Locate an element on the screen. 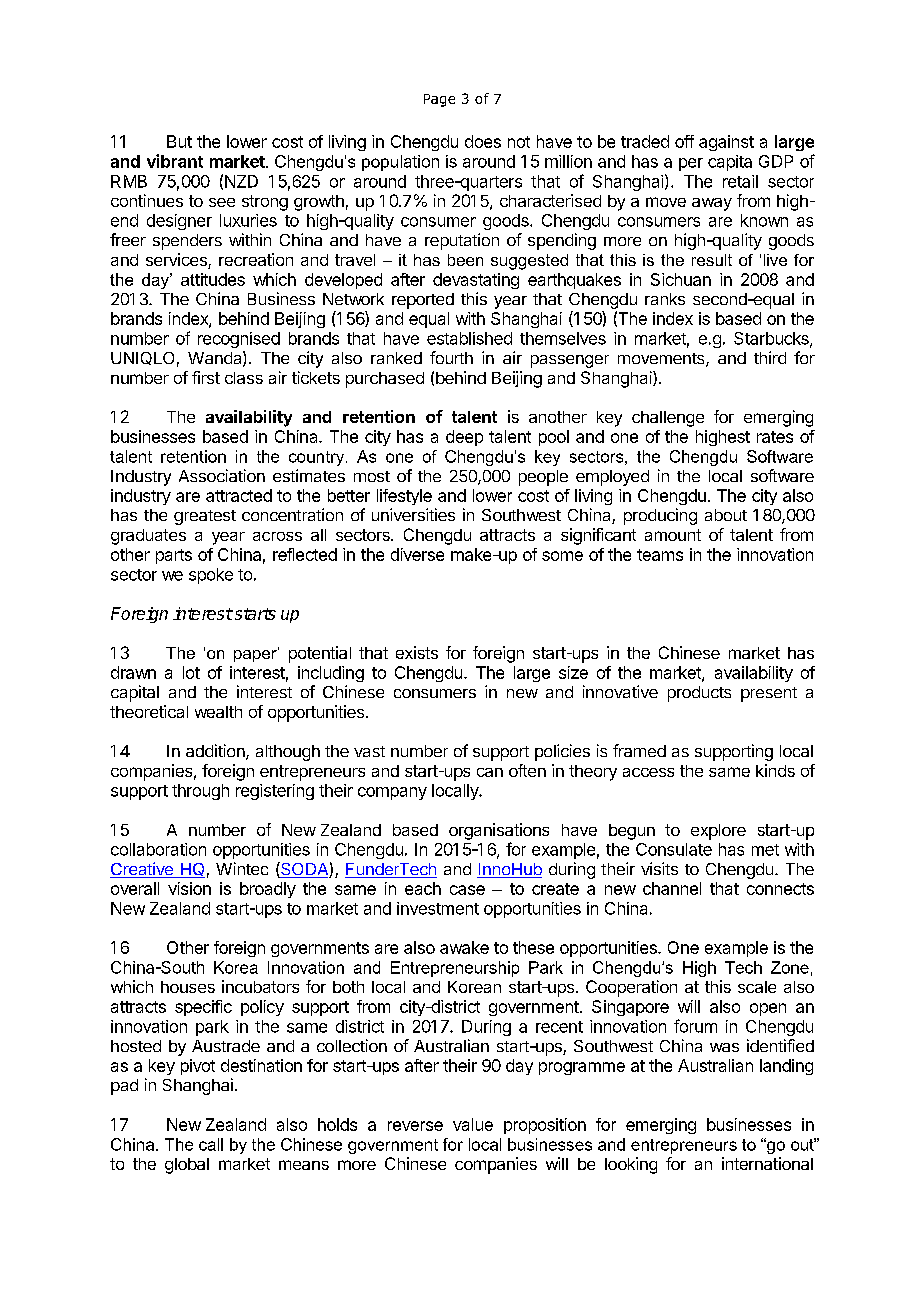  value is located at coordinates (473, 1124).
